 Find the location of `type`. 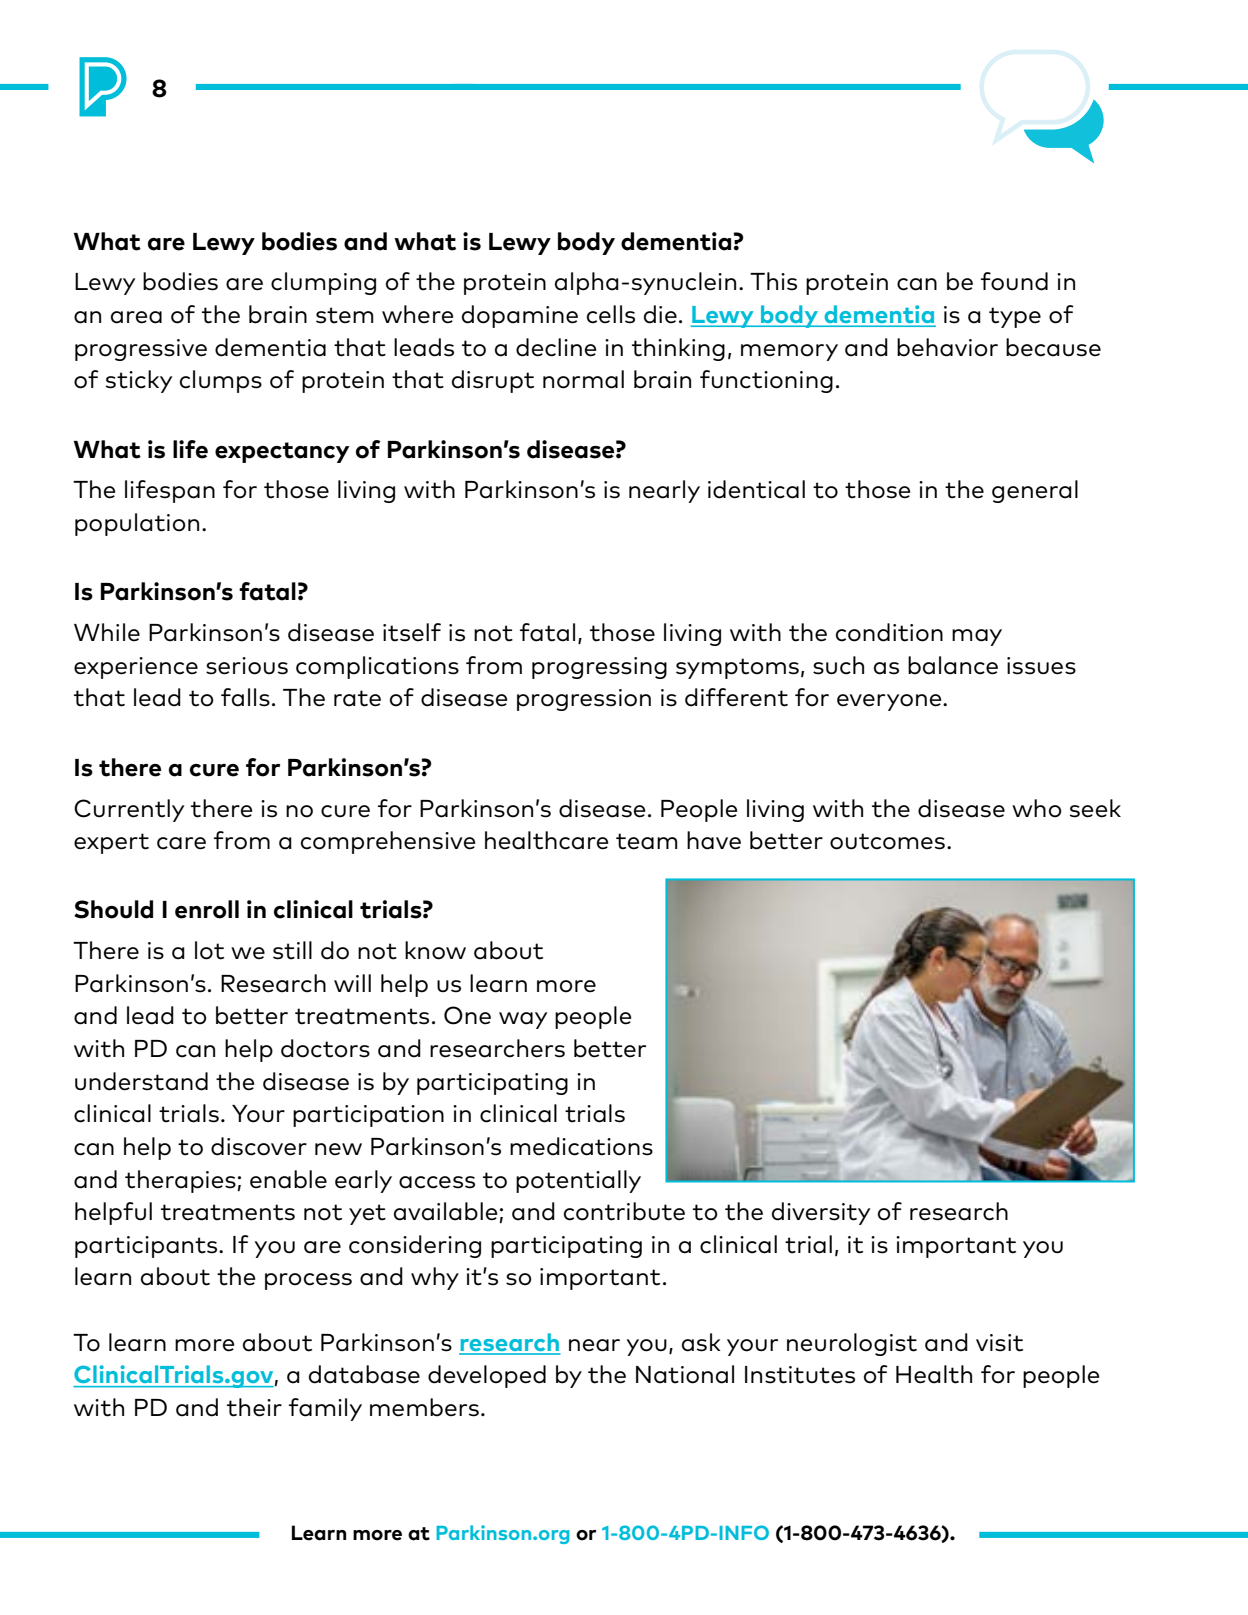

type is located at coordinates (1015, 317).
